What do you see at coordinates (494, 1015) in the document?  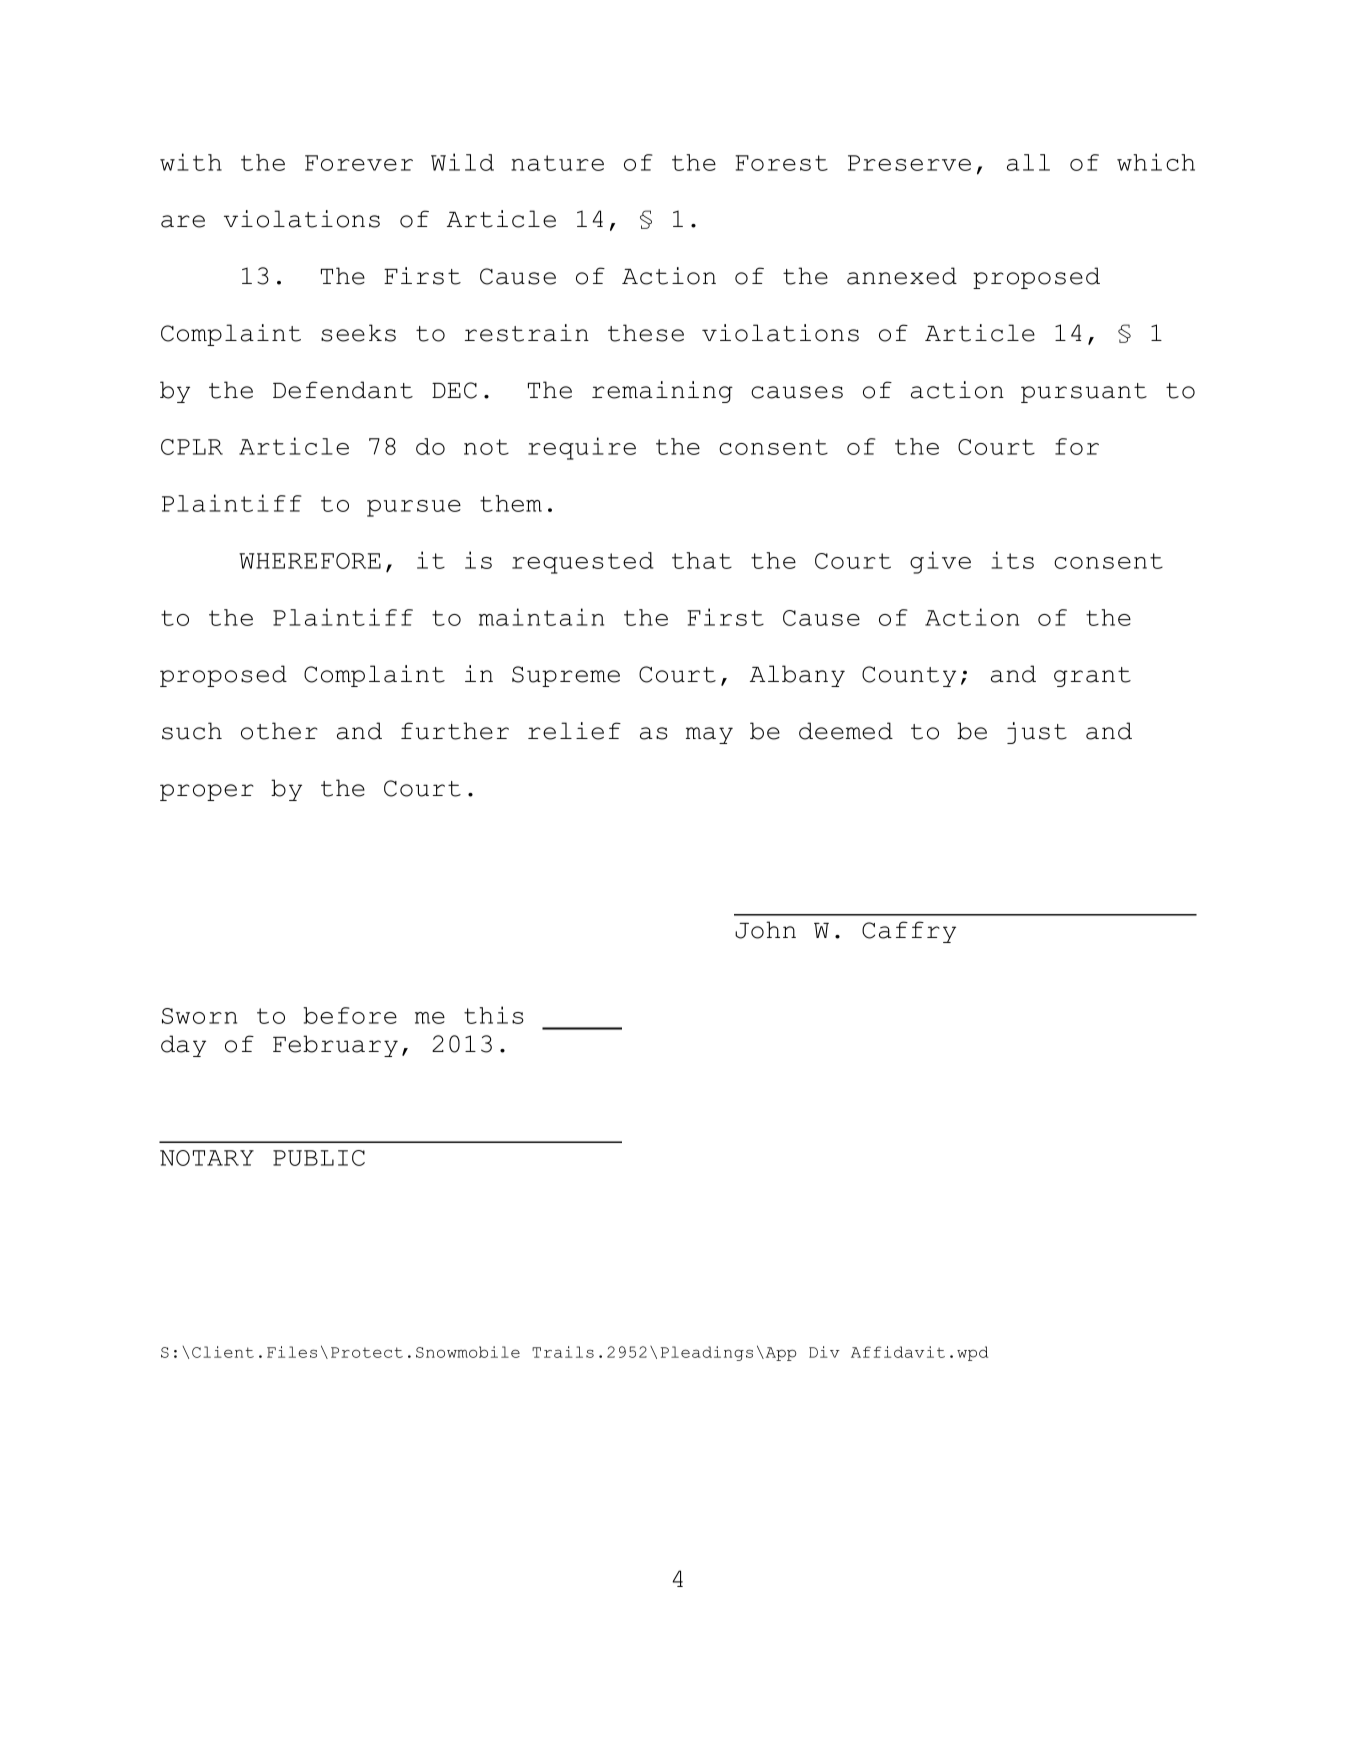 I see `this` at bounding box center [494, 1015].
